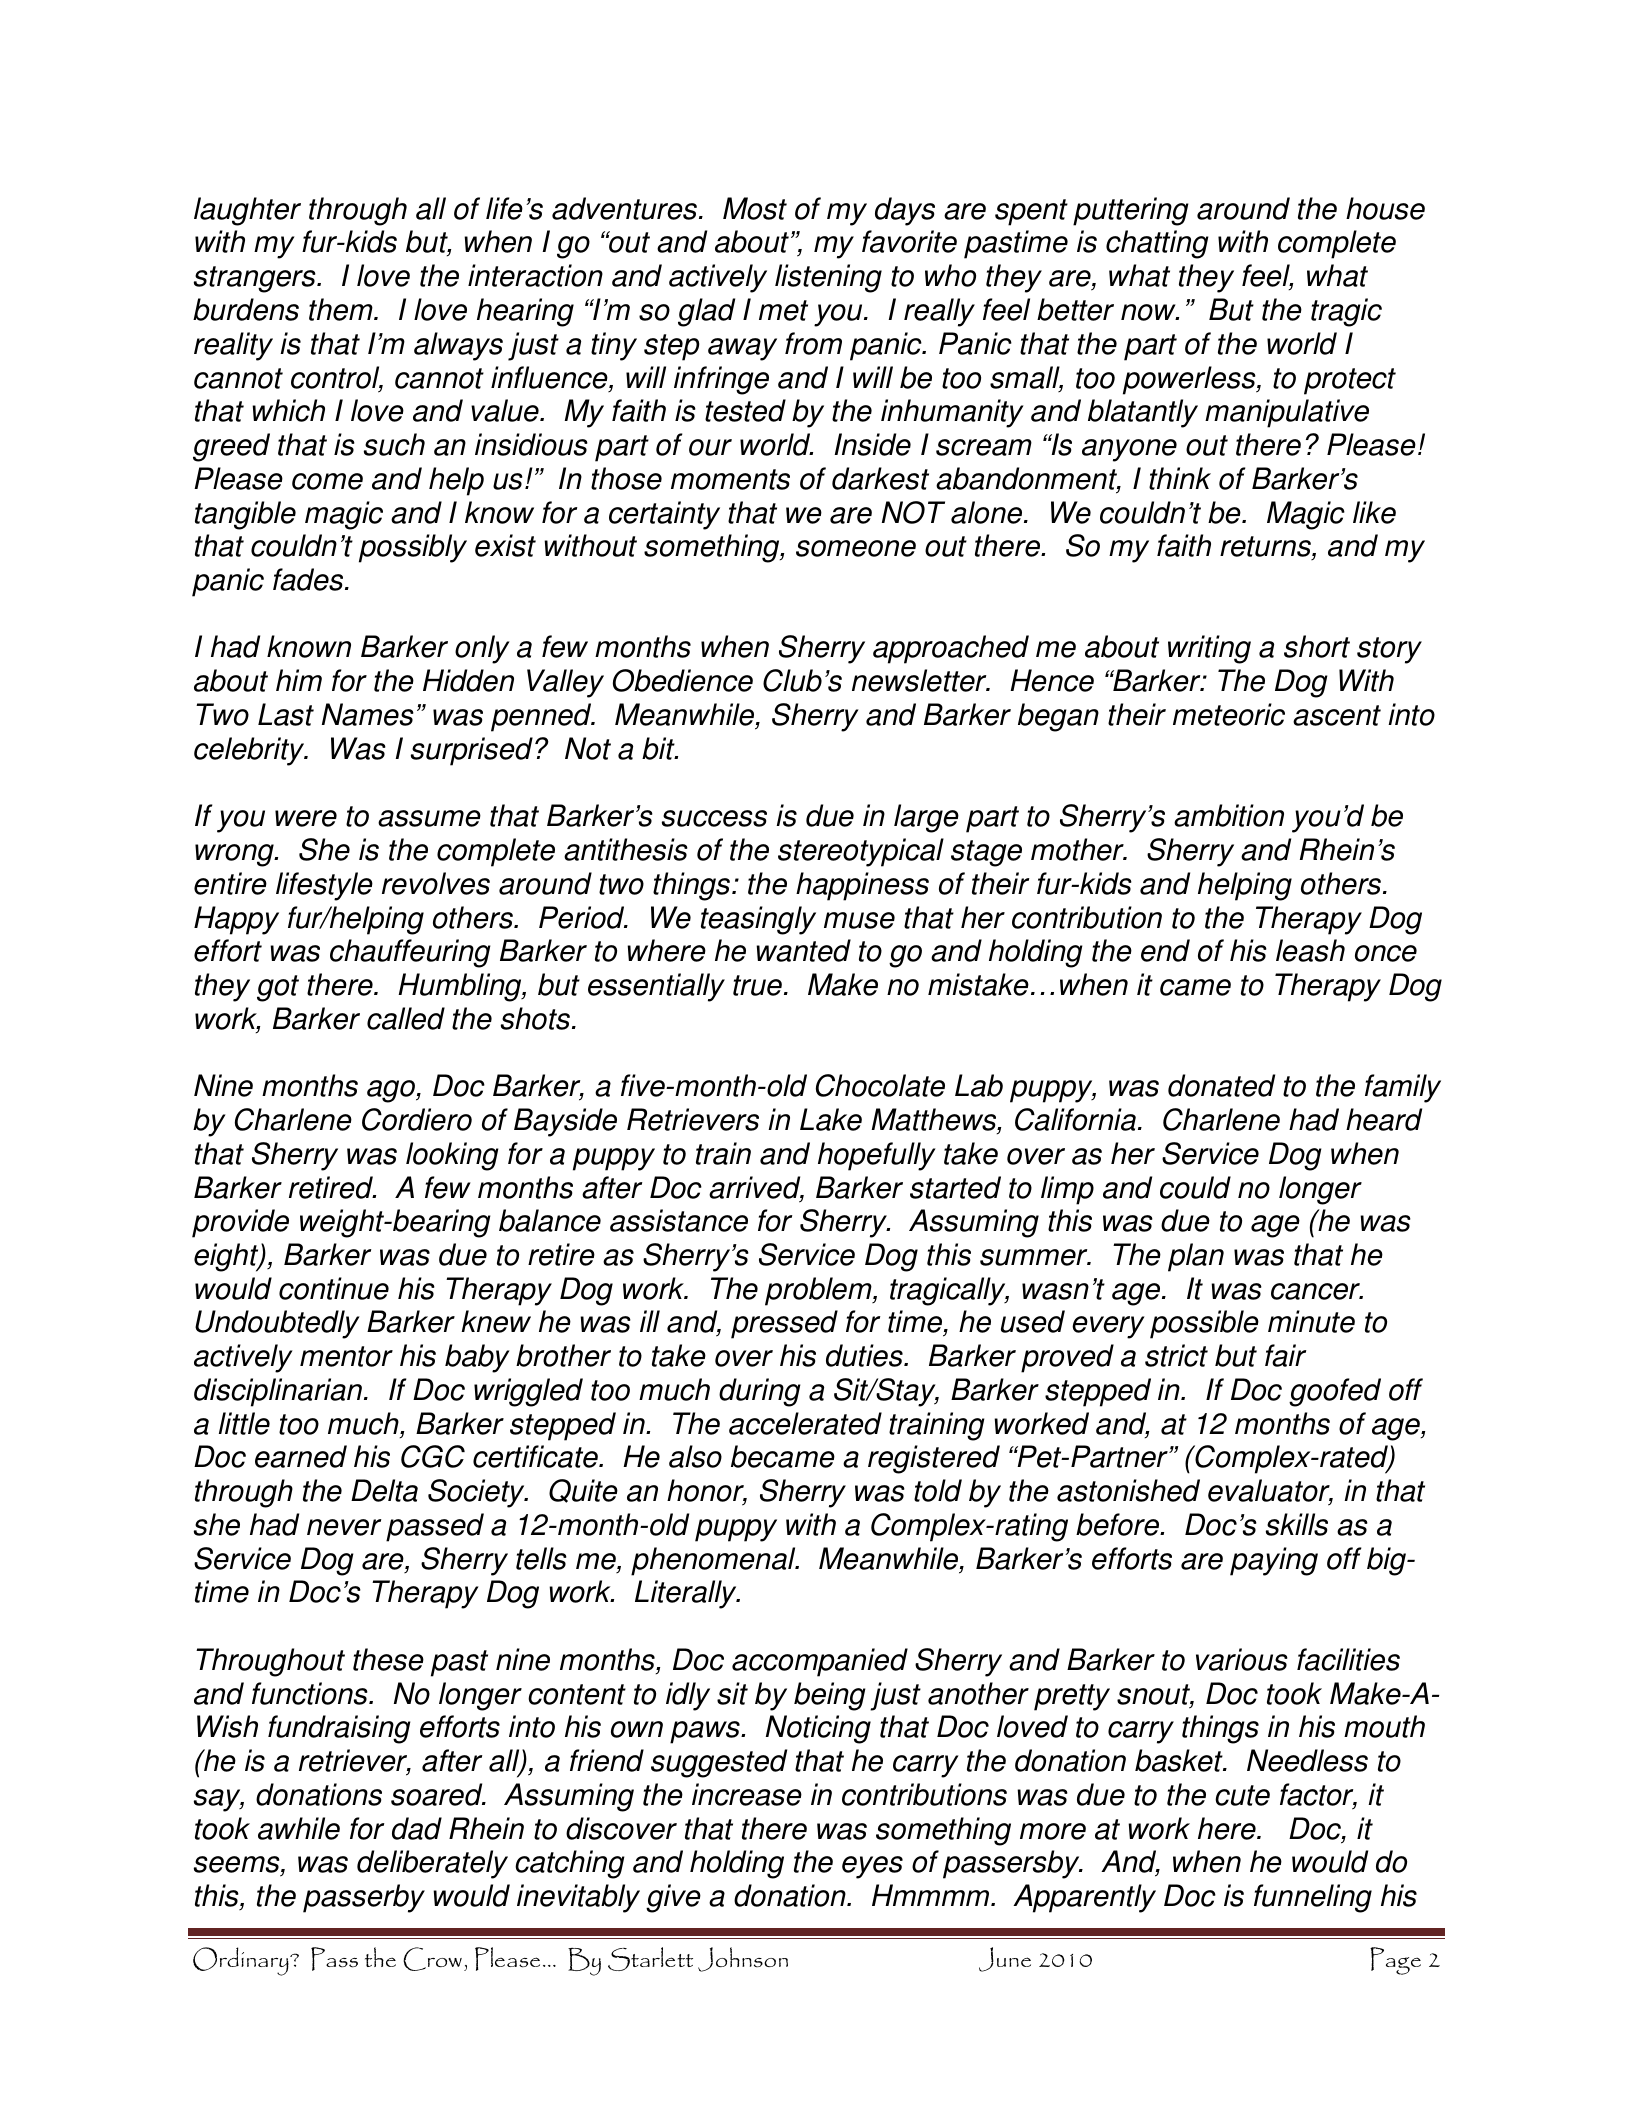 Image resolution: width=1633 pixels, height=2113 pixels. What do you see at coordinates (392, 1091) in the document?
I see `ago` at bounding box center [392, 1091].
